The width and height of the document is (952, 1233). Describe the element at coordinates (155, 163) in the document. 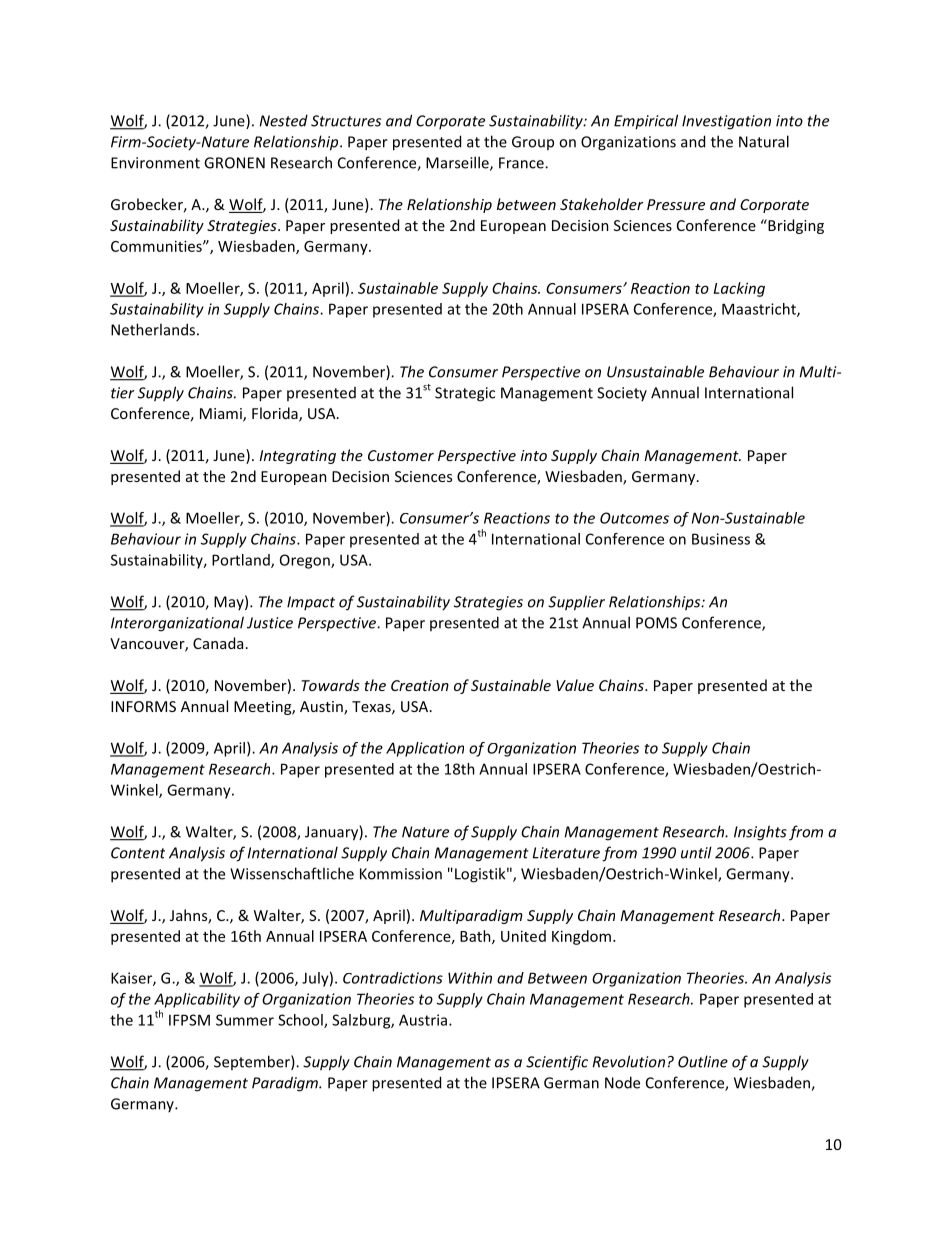

I see `Environment` at that location.
